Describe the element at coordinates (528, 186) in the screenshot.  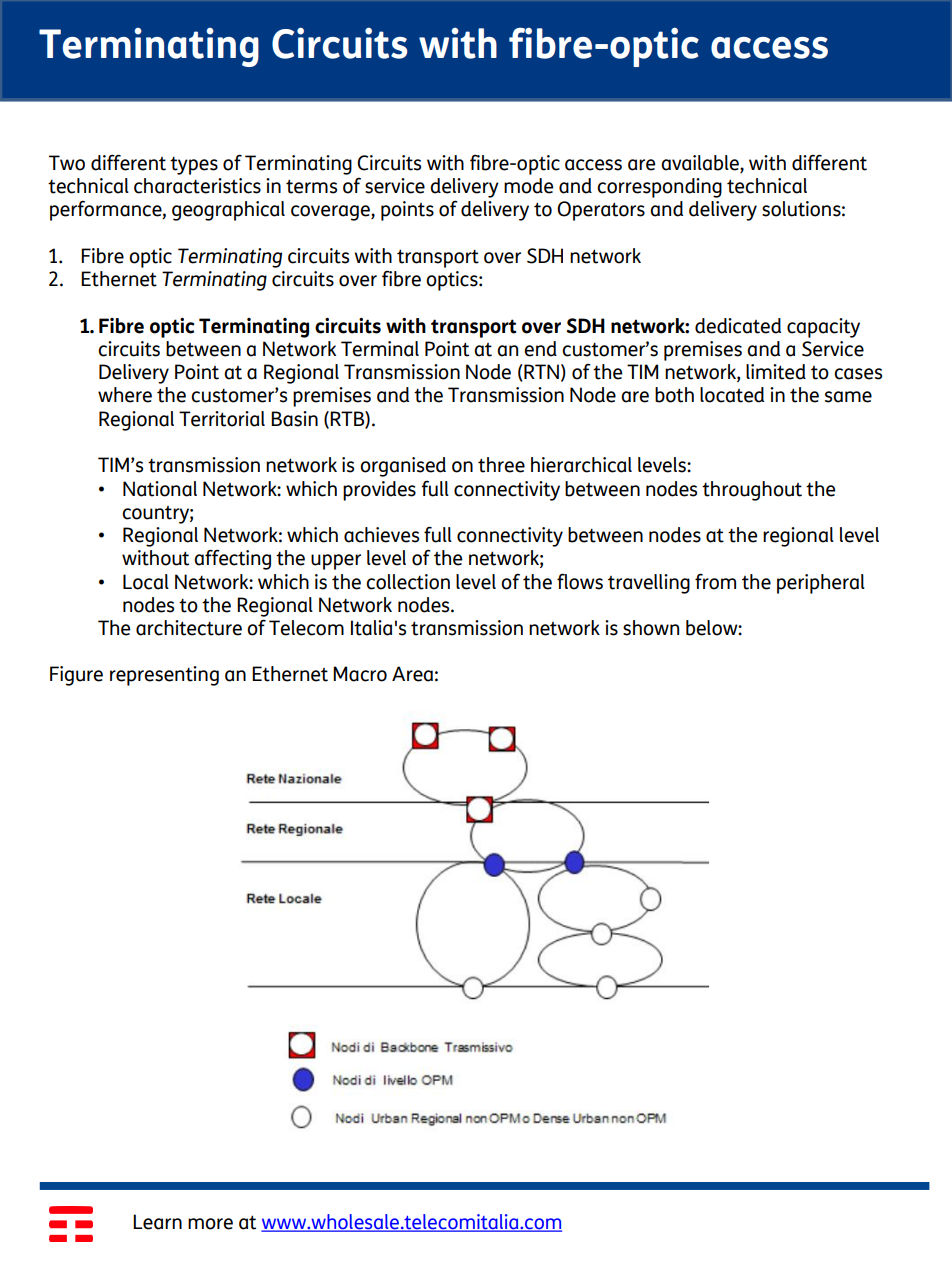
I see `mode` at that location.
